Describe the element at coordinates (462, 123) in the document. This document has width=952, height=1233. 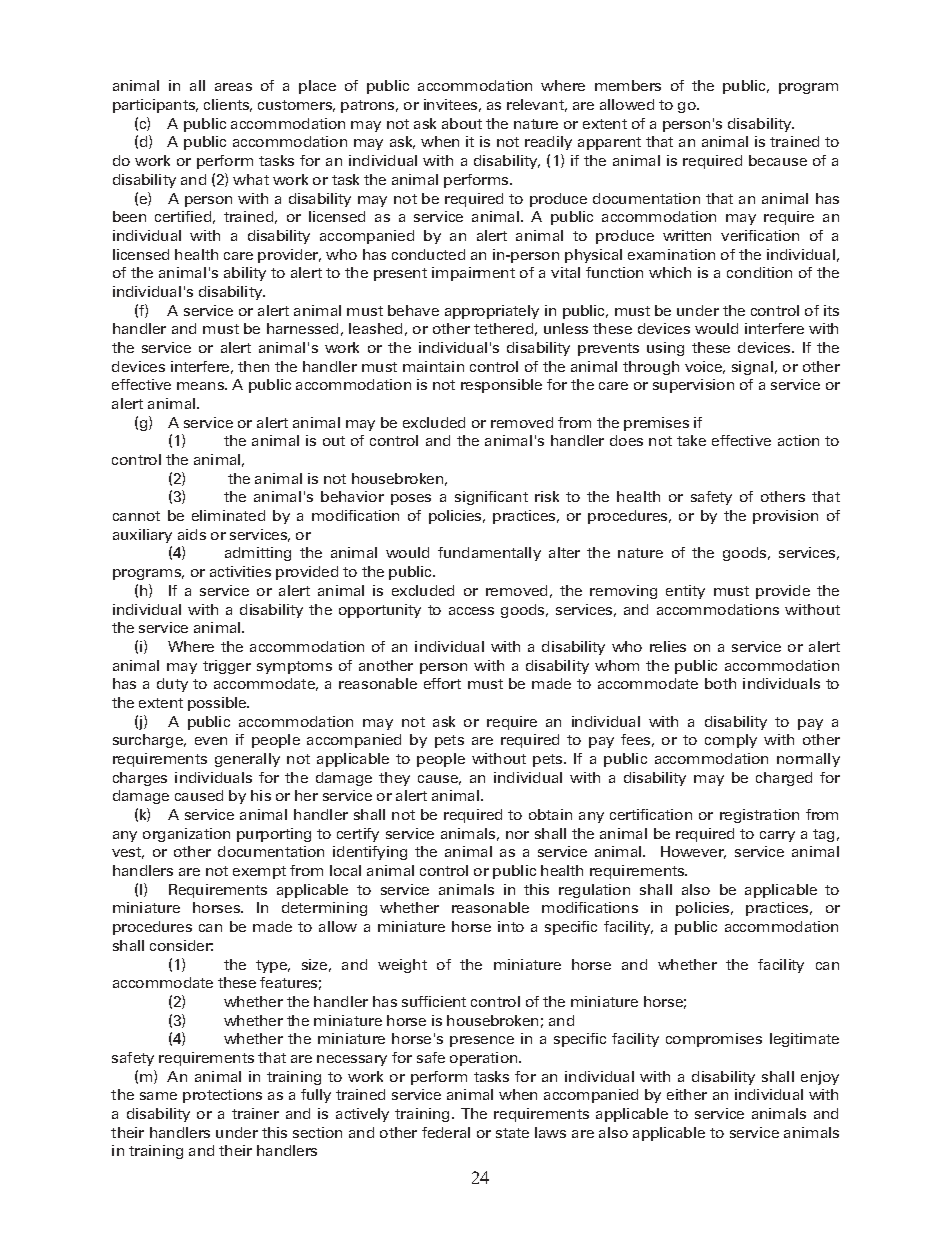
I see `about` at that location.
